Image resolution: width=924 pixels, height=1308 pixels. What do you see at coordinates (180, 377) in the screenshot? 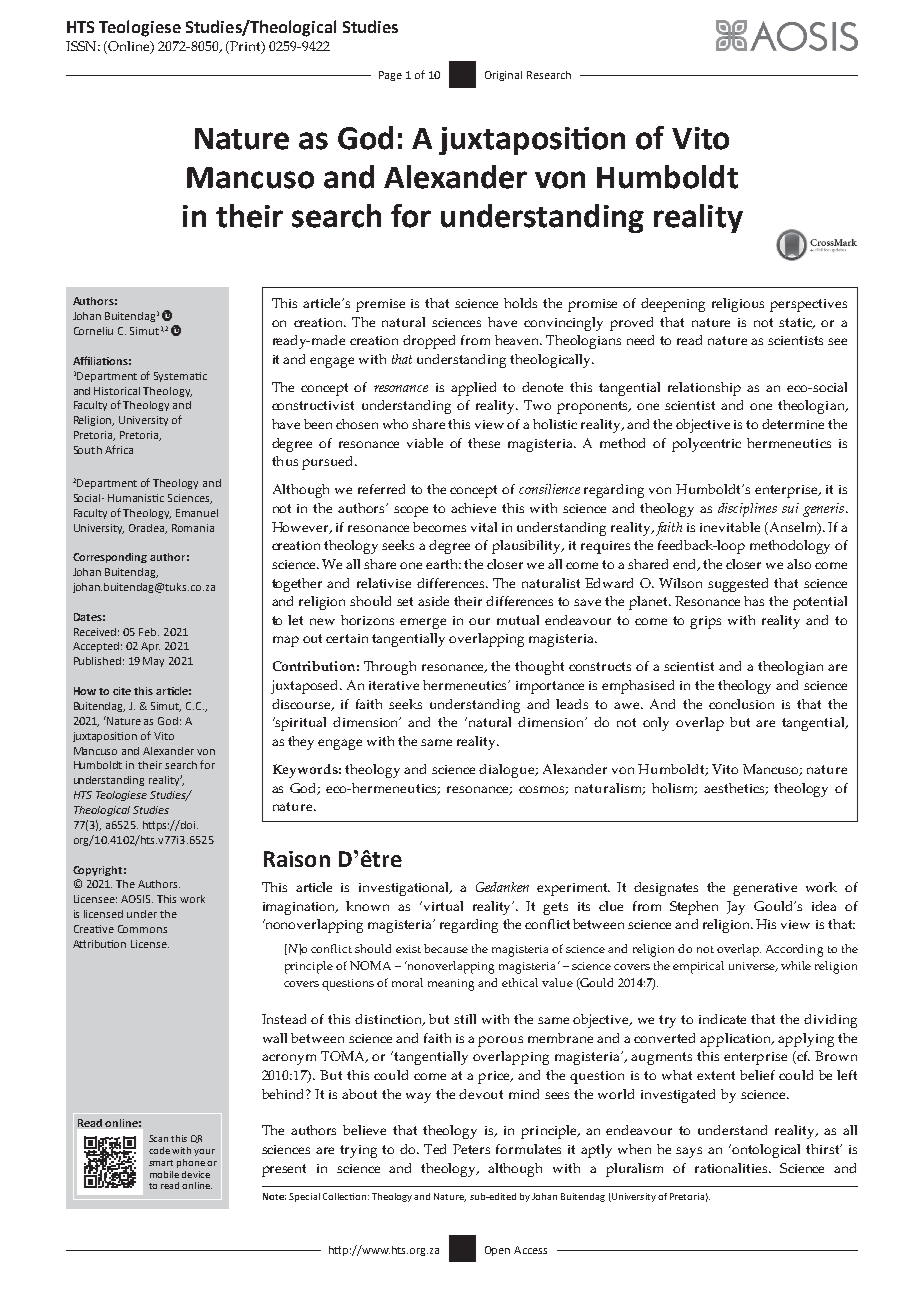
I see `Systematic` at bounding box center [180, 377].
